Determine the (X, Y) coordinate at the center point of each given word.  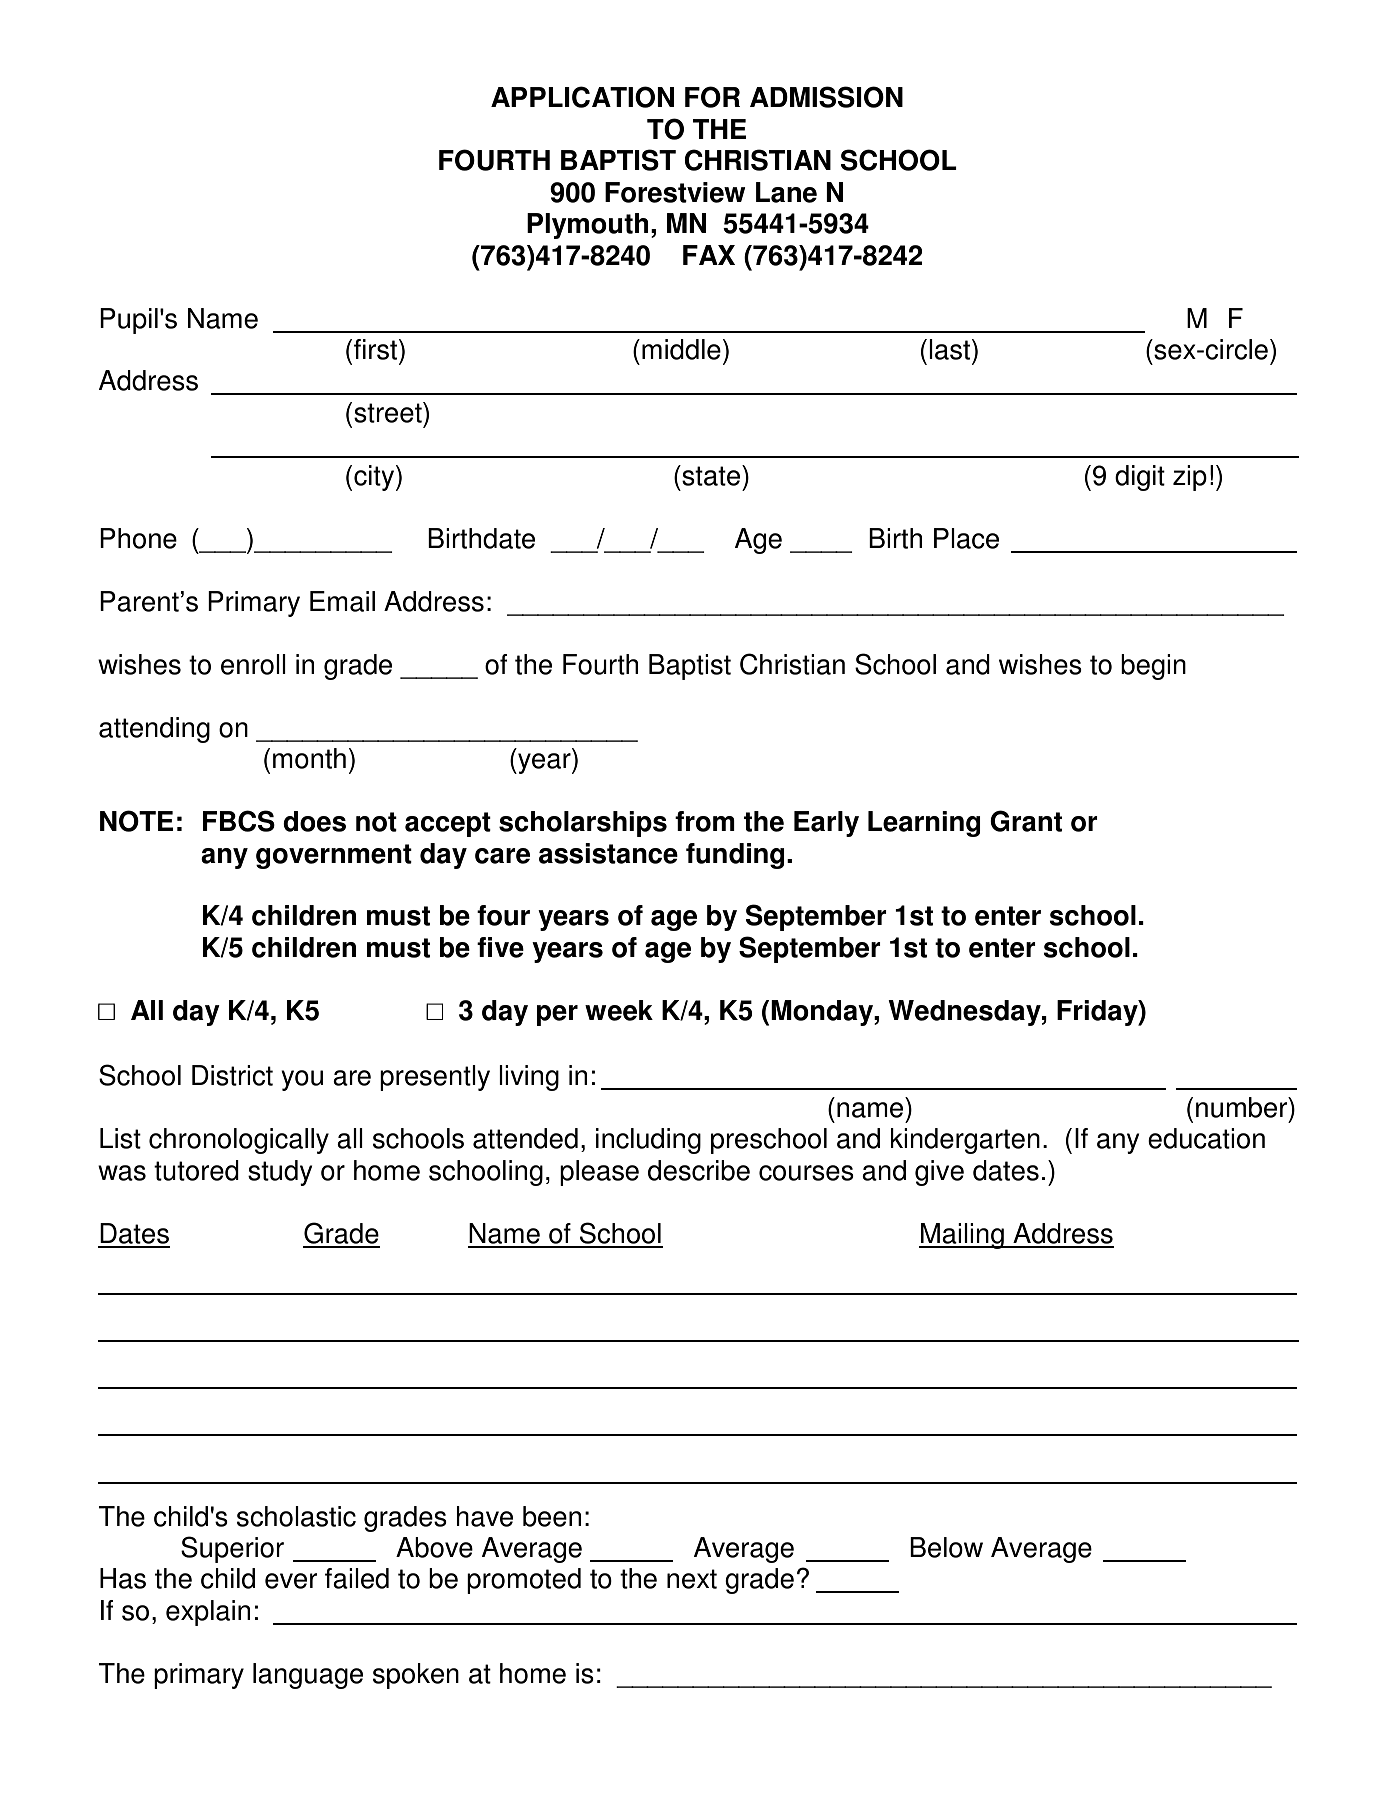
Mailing (962, 1236)
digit (1140, 478)
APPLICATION (582, 97)
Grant (1026, 821)
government (334, 856)
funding (735, 856)
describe (699, 1170)
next (692, 1579)
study (280, 1173)
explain (208, 1613)
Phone (138, 538)
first (377, 349)
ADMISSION (826, 97)
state (711, 475)
